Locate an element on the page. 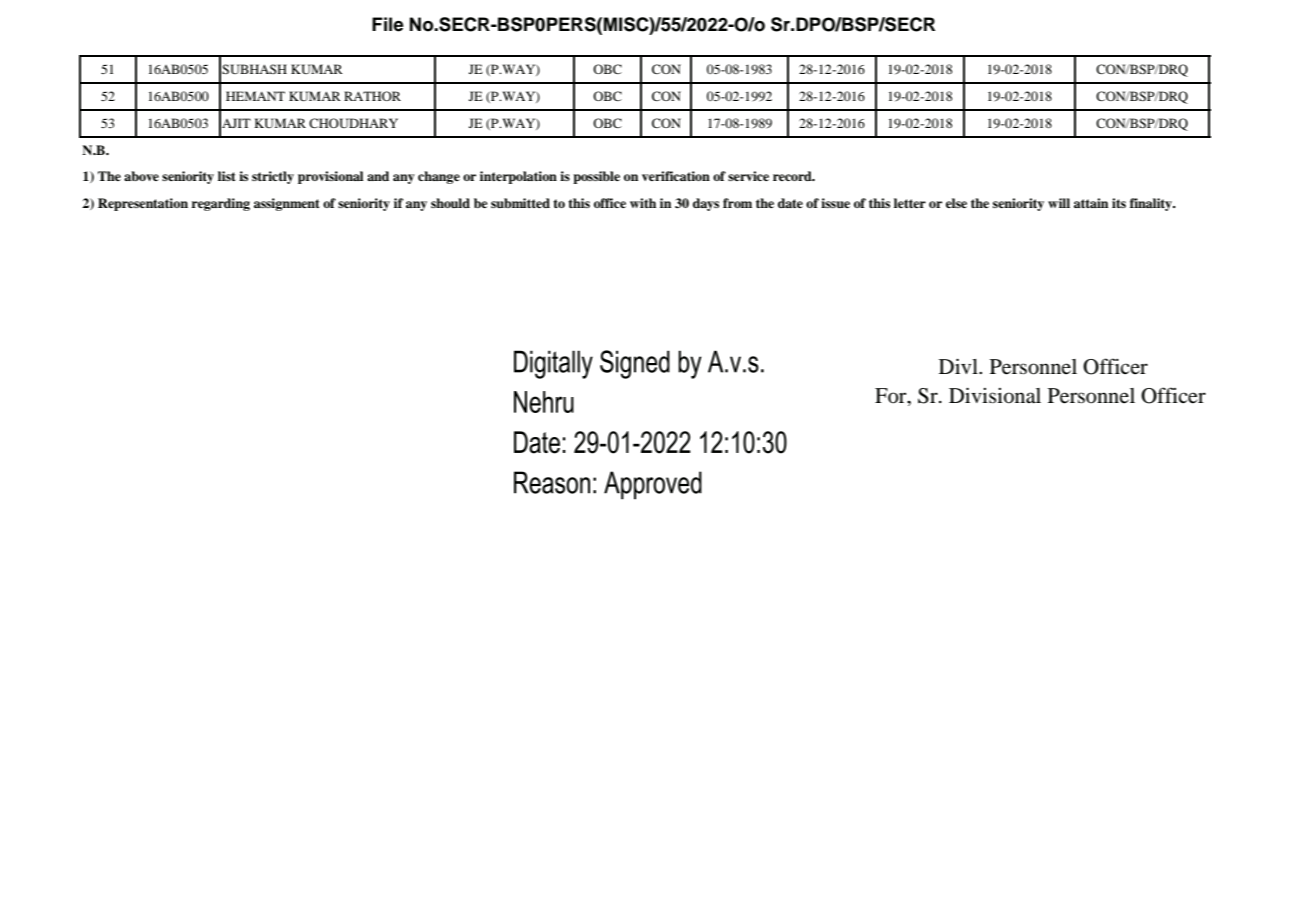 This page has height=924, width=1308. File is located at coordinates (388, 24).
